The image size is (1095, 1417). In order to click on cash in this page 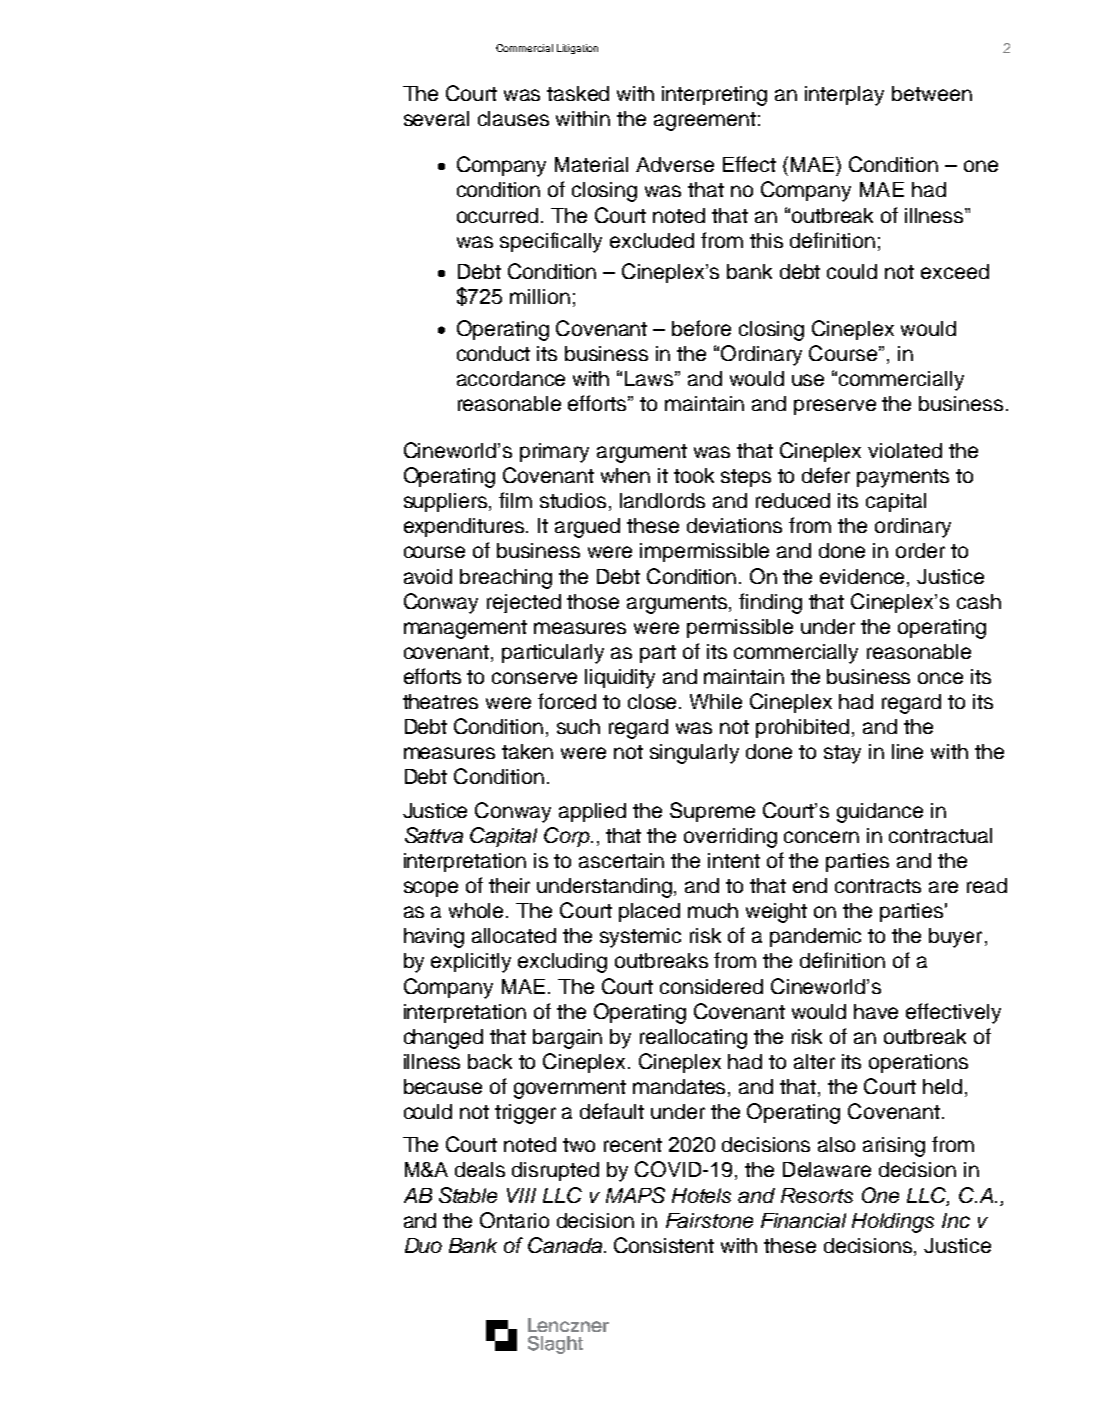, I will do `click(979, 601)`.
